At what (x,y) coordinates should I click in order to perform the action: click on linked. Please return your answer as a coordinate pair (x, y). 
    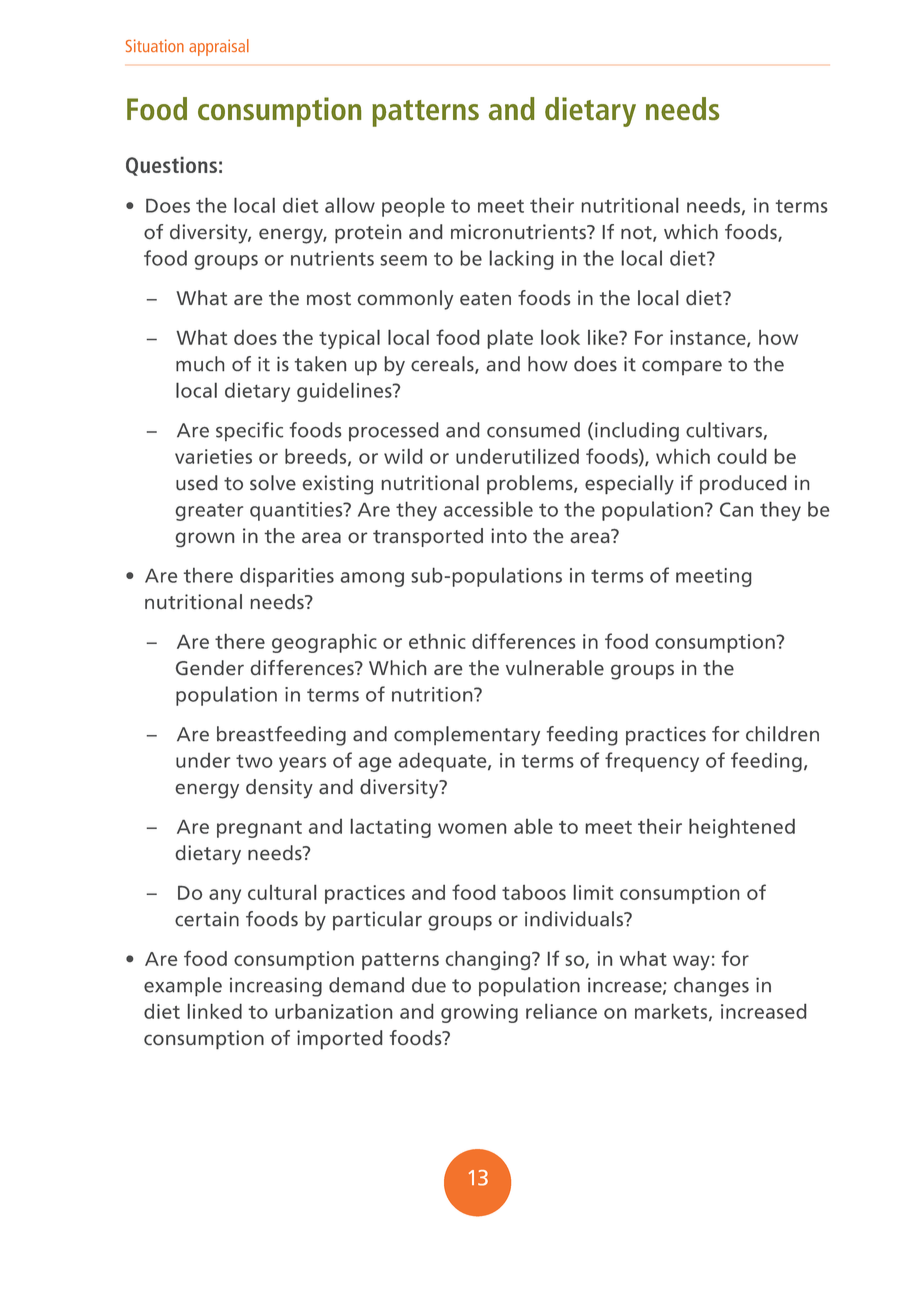
    Looking at the image, I should click on (215, 1011).
